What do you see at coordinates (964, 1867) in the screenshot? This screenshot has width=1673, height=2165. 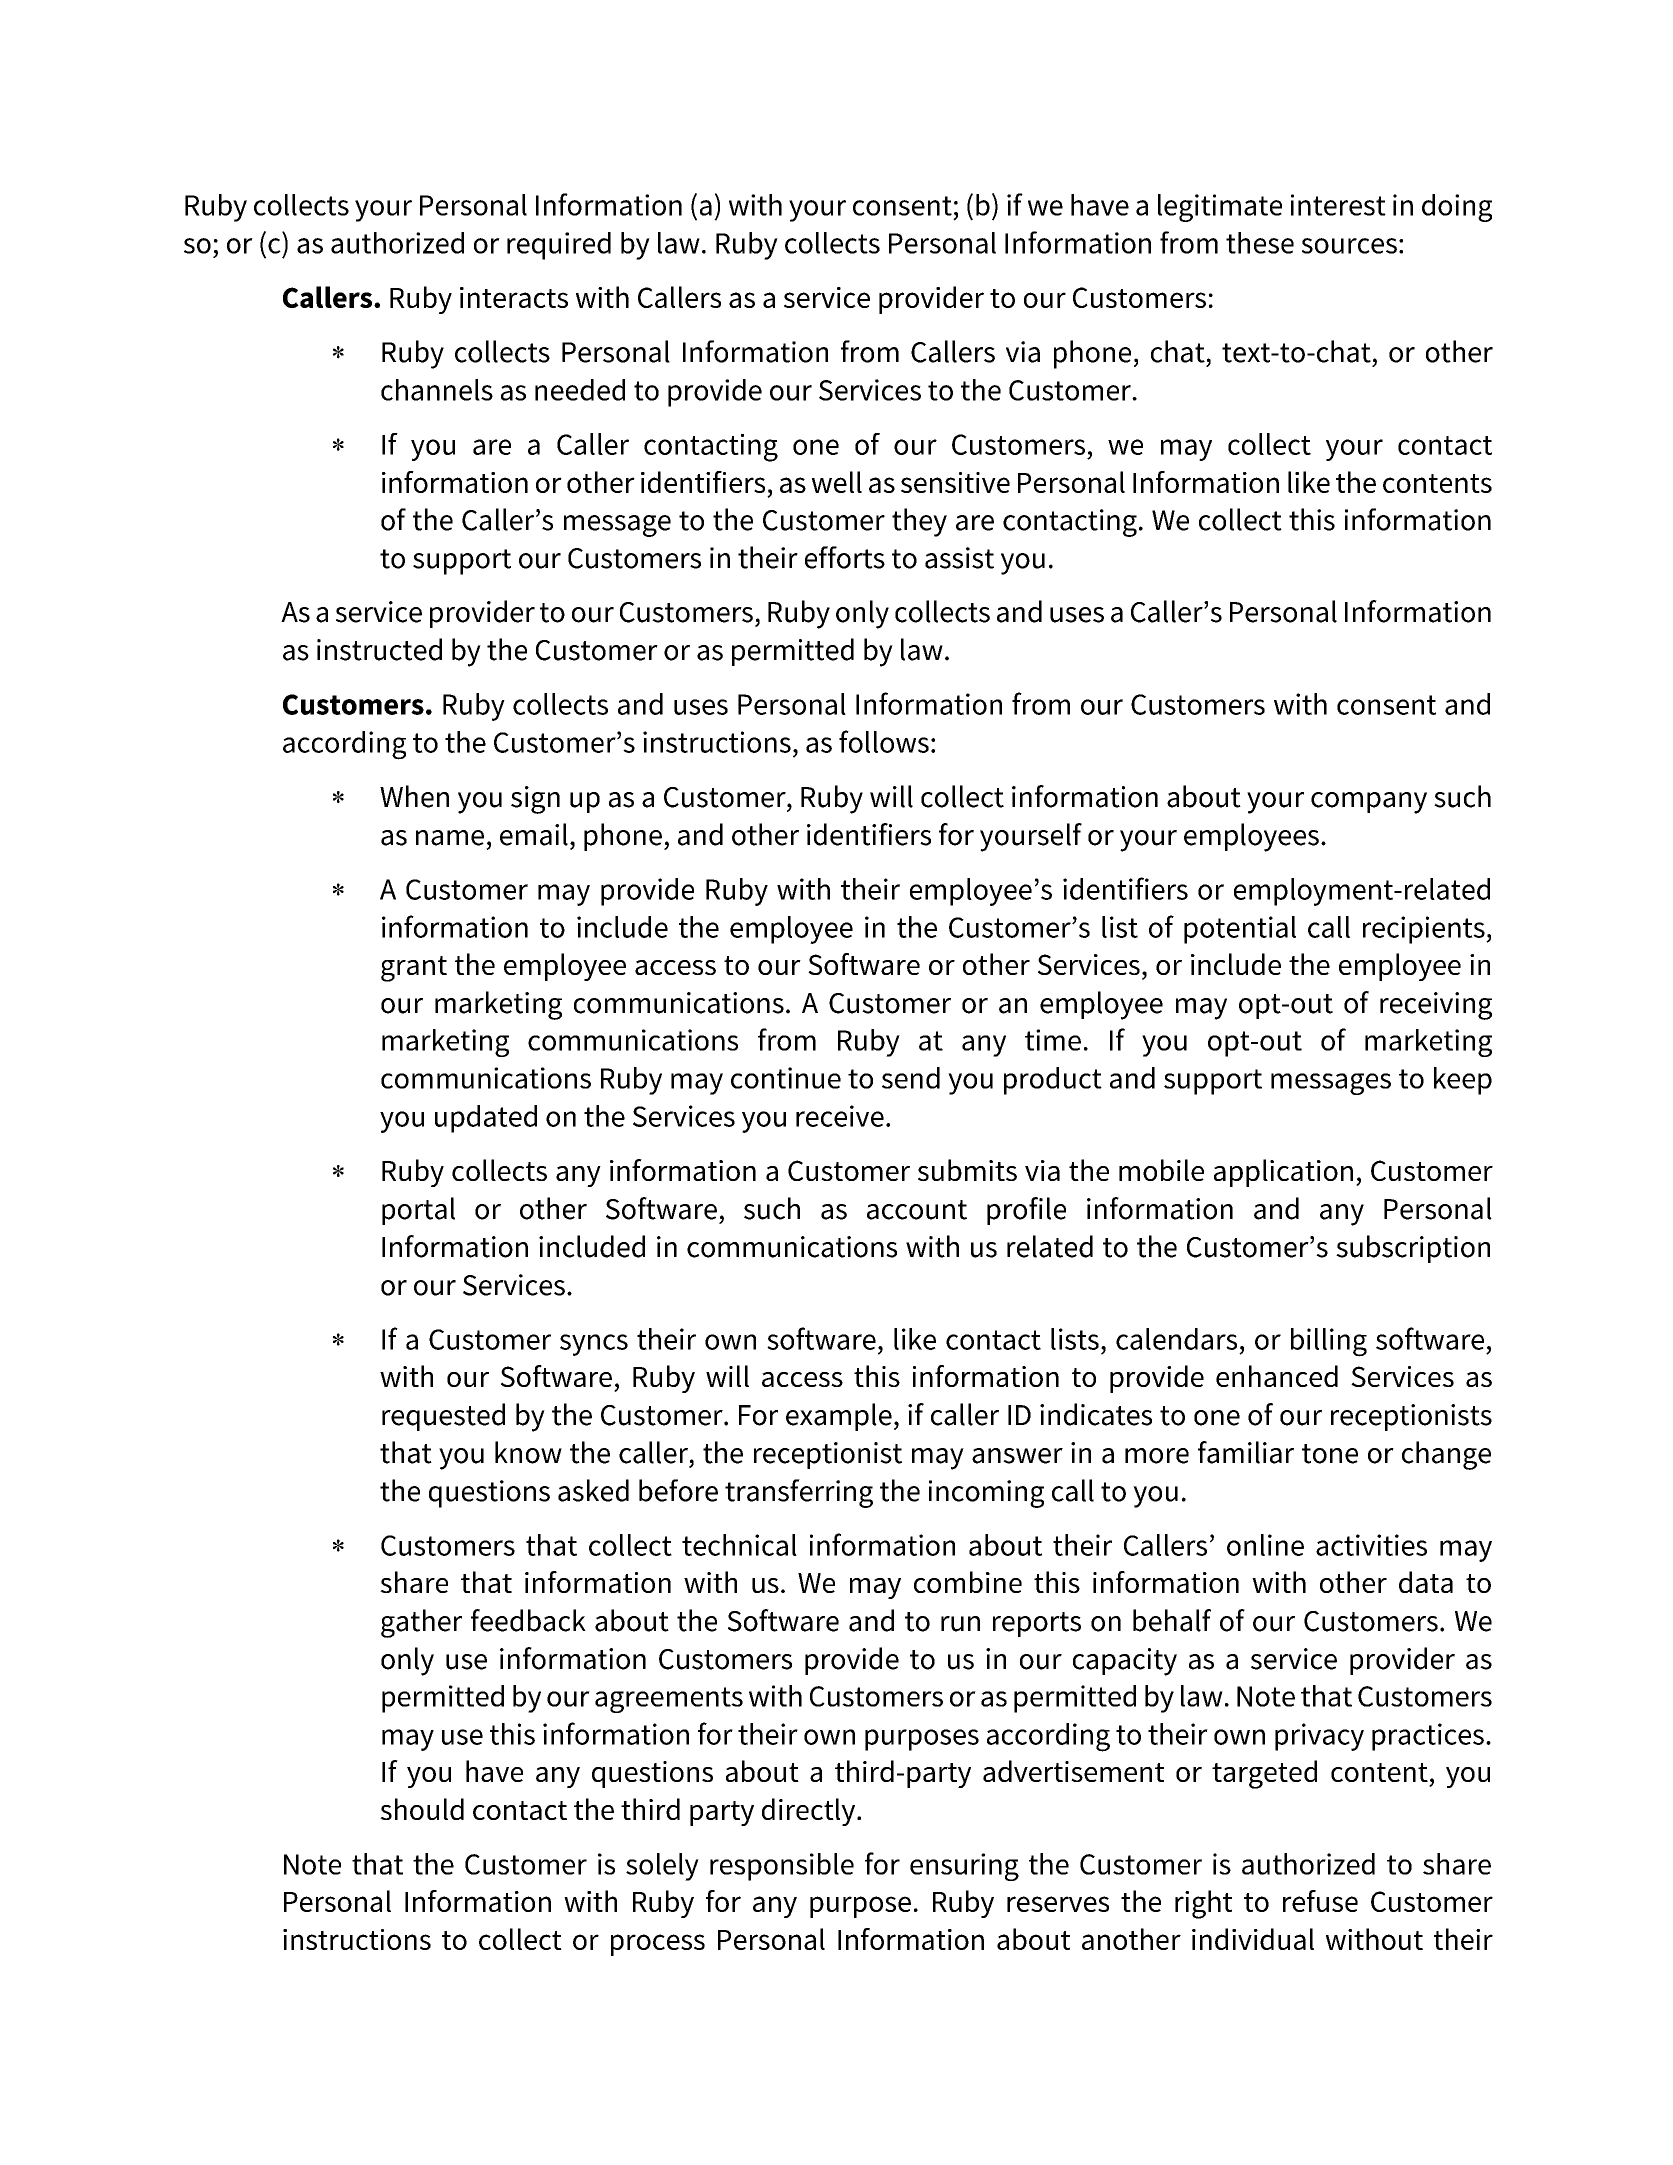 I see `ensuring` at bounding box center [964, 1867].
